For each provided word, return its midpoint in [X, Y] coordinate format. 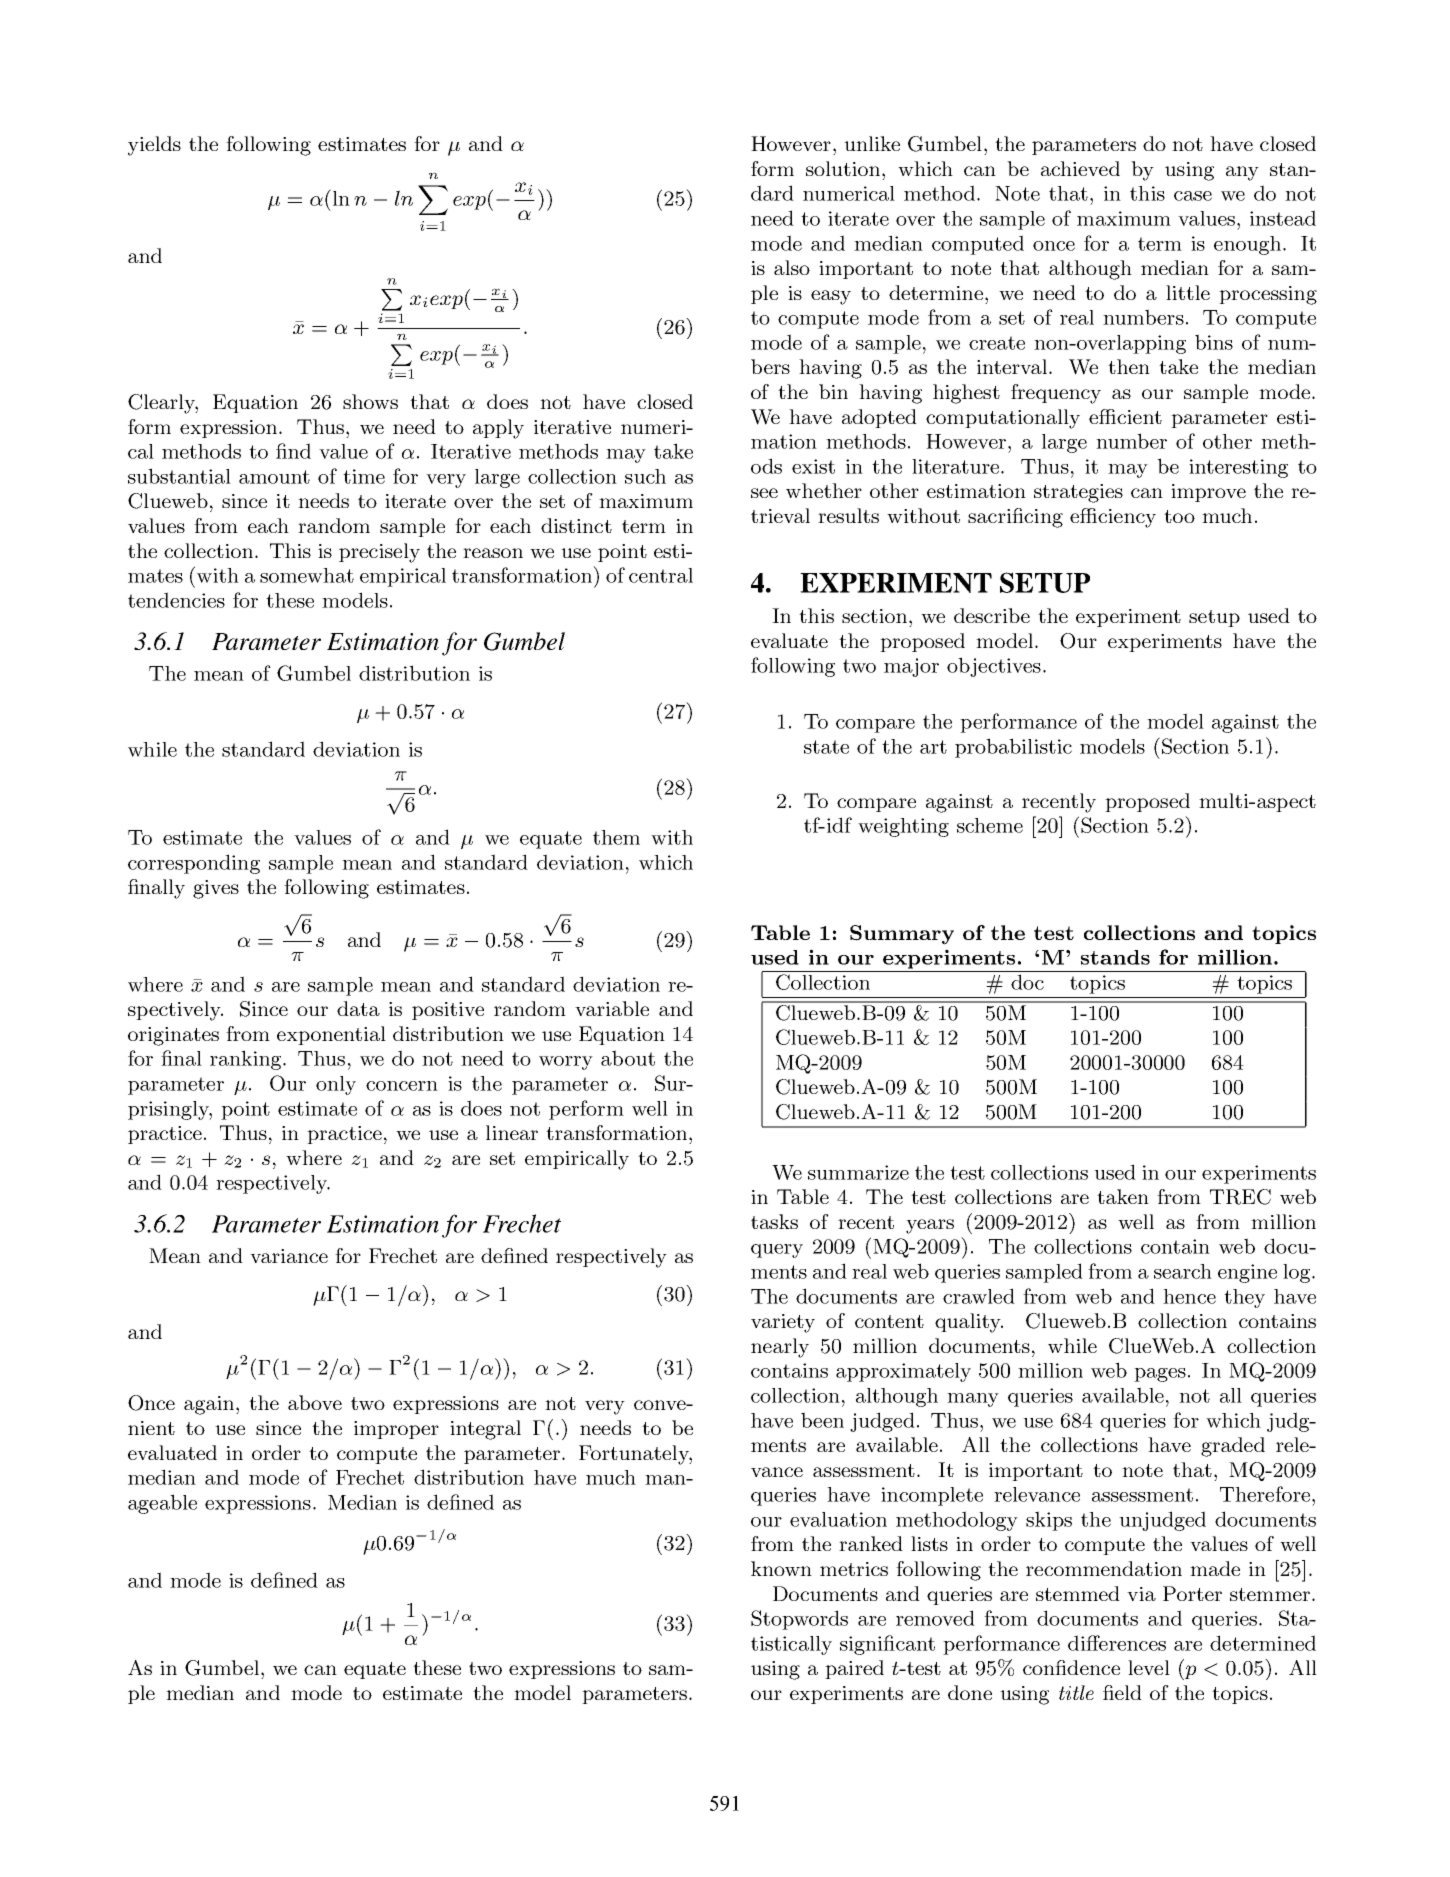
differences [1117, 1643]
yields [154, 146]
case [1193, 196]
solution [844, 168]
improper [396, 1430]
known [781, 1568]
